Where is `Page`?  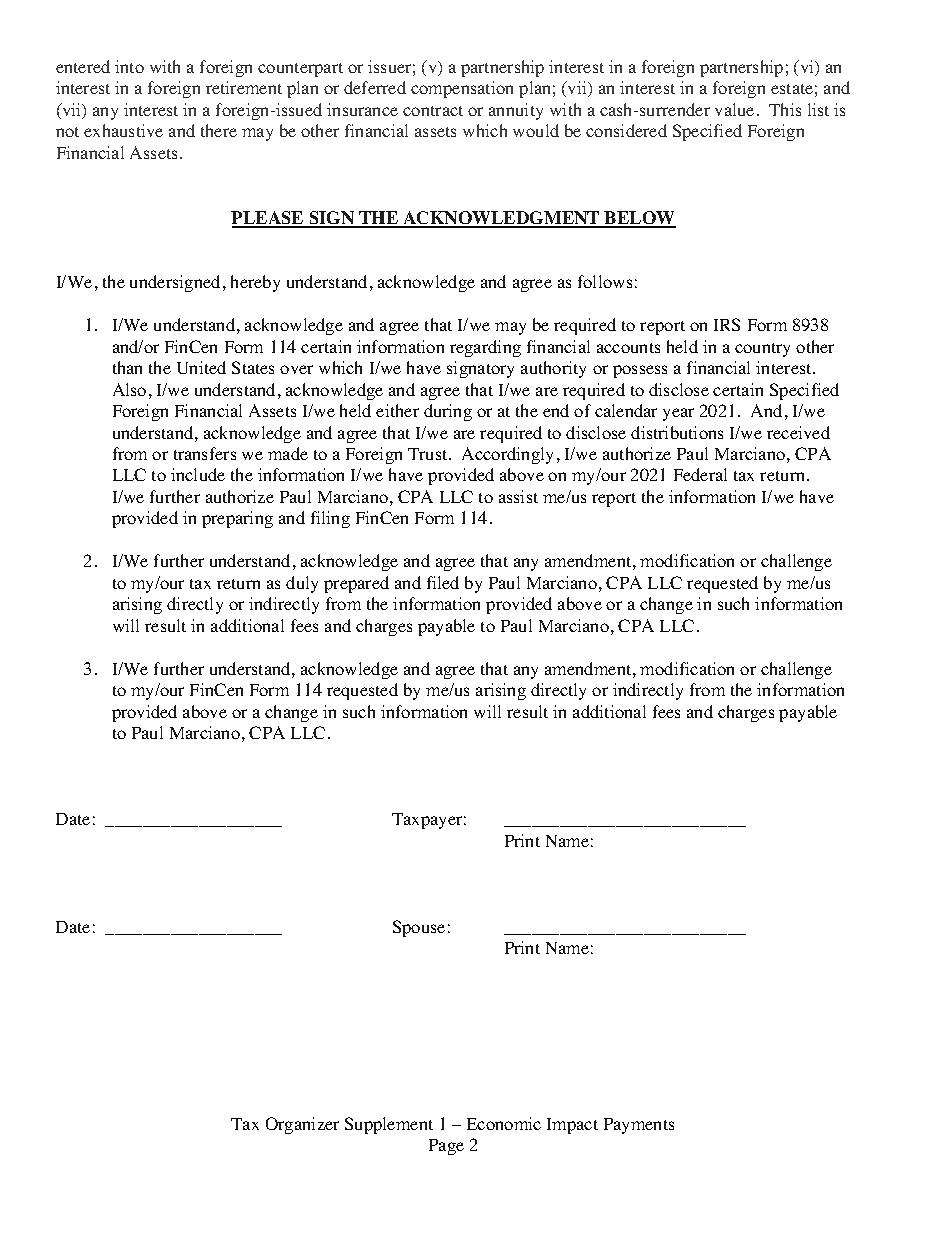
Page is located at coordinates (446, 1147).
